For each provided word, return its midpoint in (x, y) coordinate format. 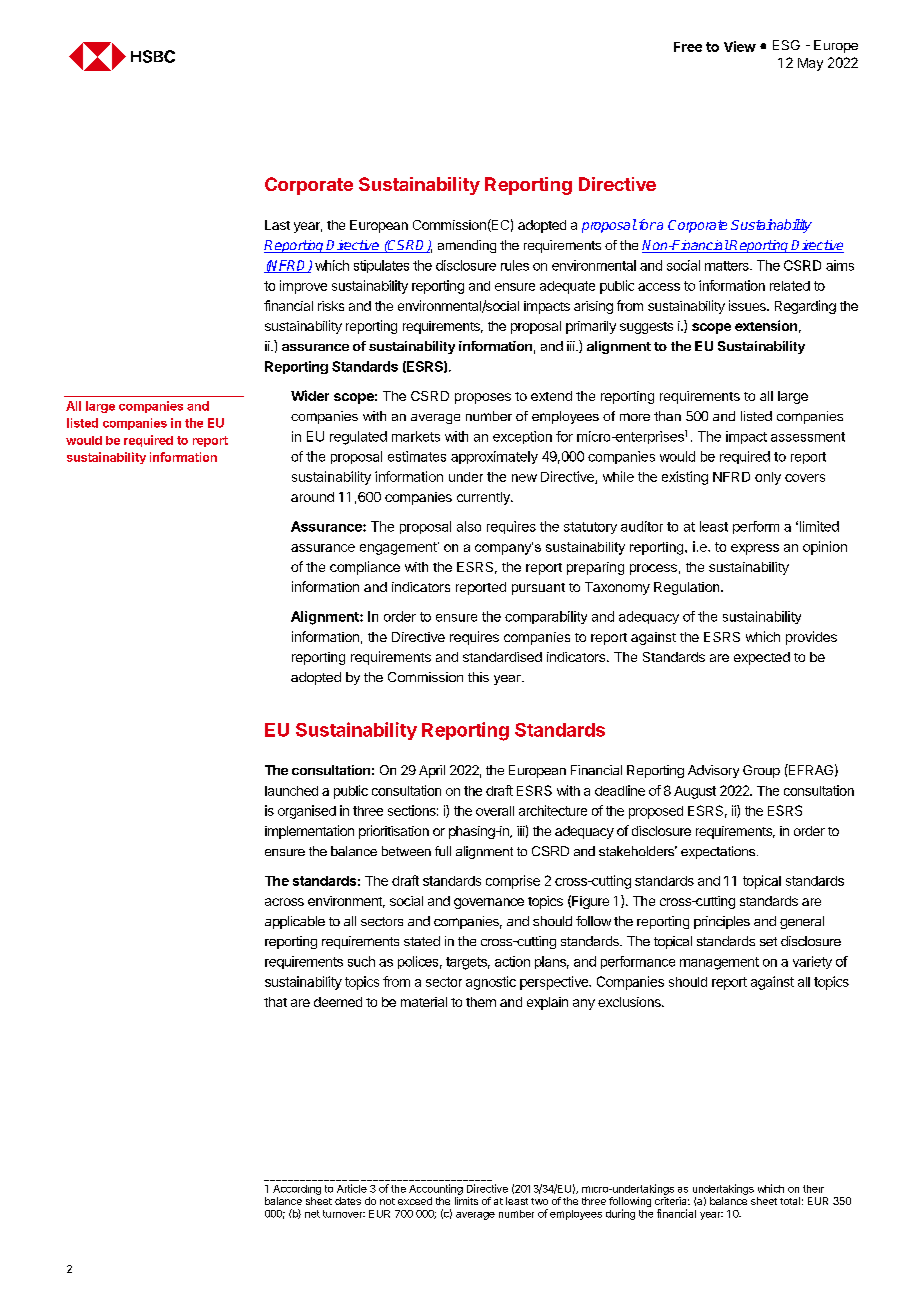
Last (277, 225)
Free (688, 47)
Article (352, 1188)
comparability (546, 617)
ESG (786, 45)
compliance (365, 568)
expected (762, 658)
